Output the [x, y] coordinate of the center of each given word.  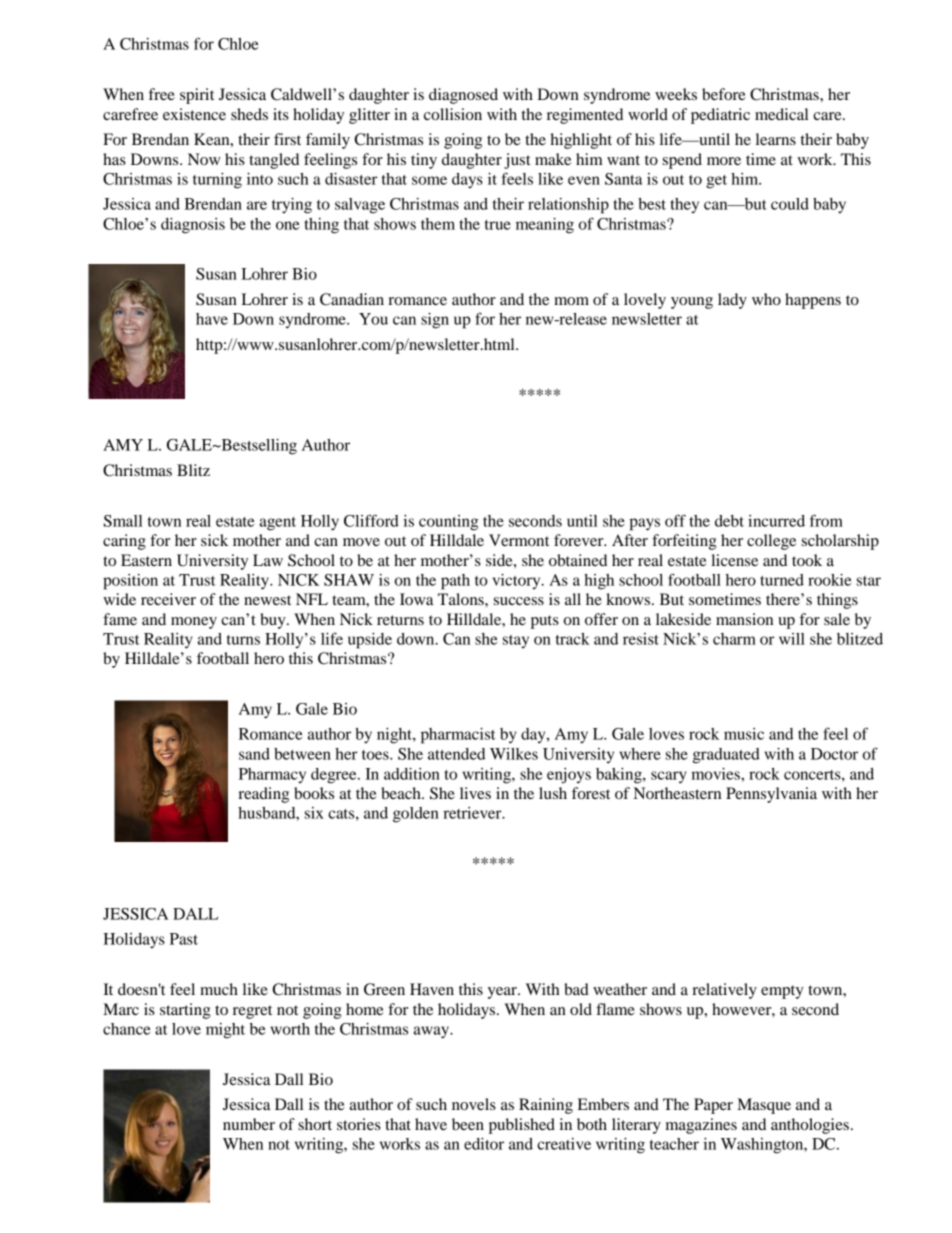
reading [263, 795]
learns [776, 139]
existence [194, 114]
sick [214, 540]
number [249, 1124]
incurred [776, 521]
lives [475, 793]
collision [453, 114]
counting [448, 523]
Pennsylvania [771, 795]
